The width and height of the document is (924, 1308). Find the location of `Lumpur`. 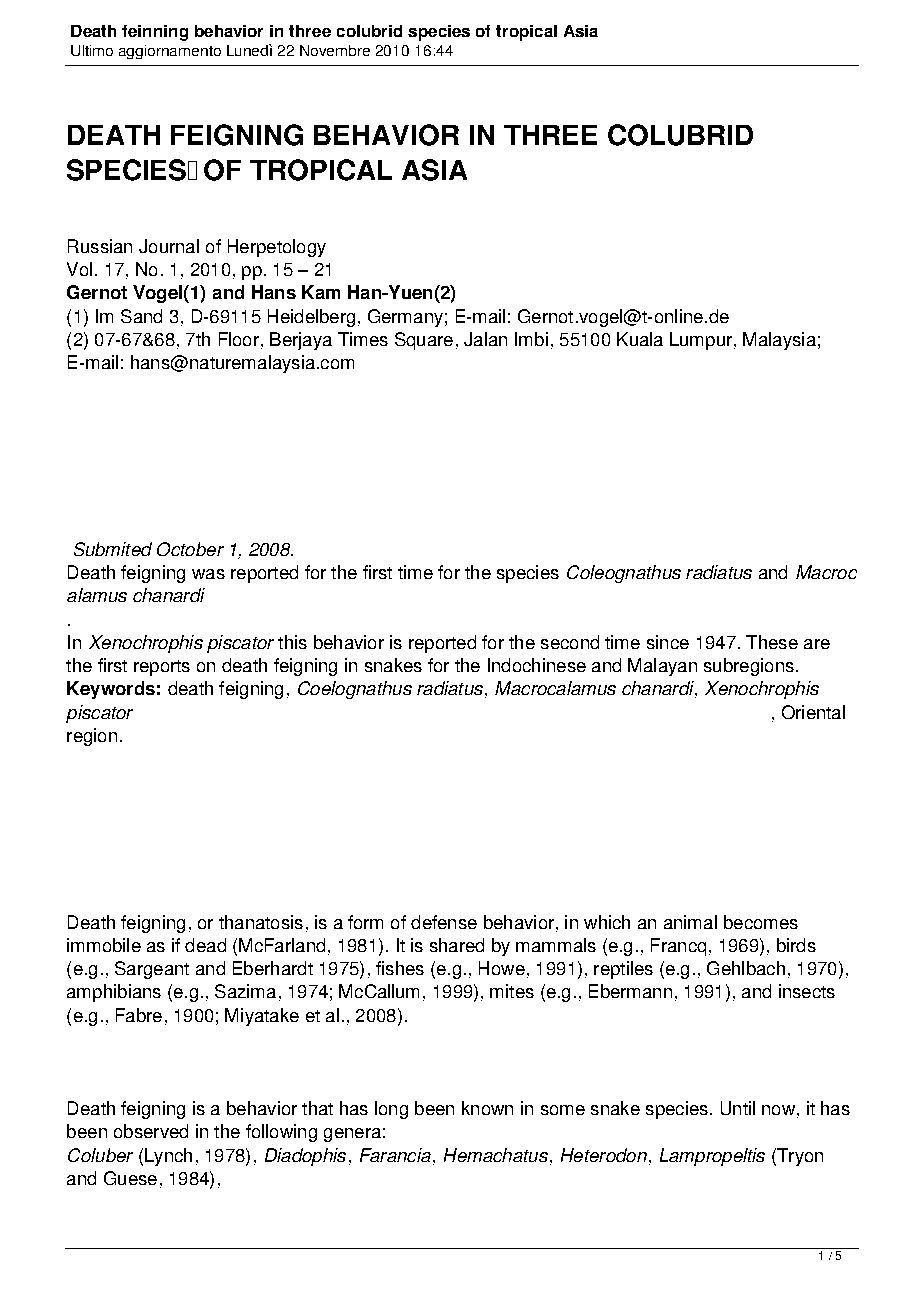

Lumpur is located at coordinates (701, 341).
